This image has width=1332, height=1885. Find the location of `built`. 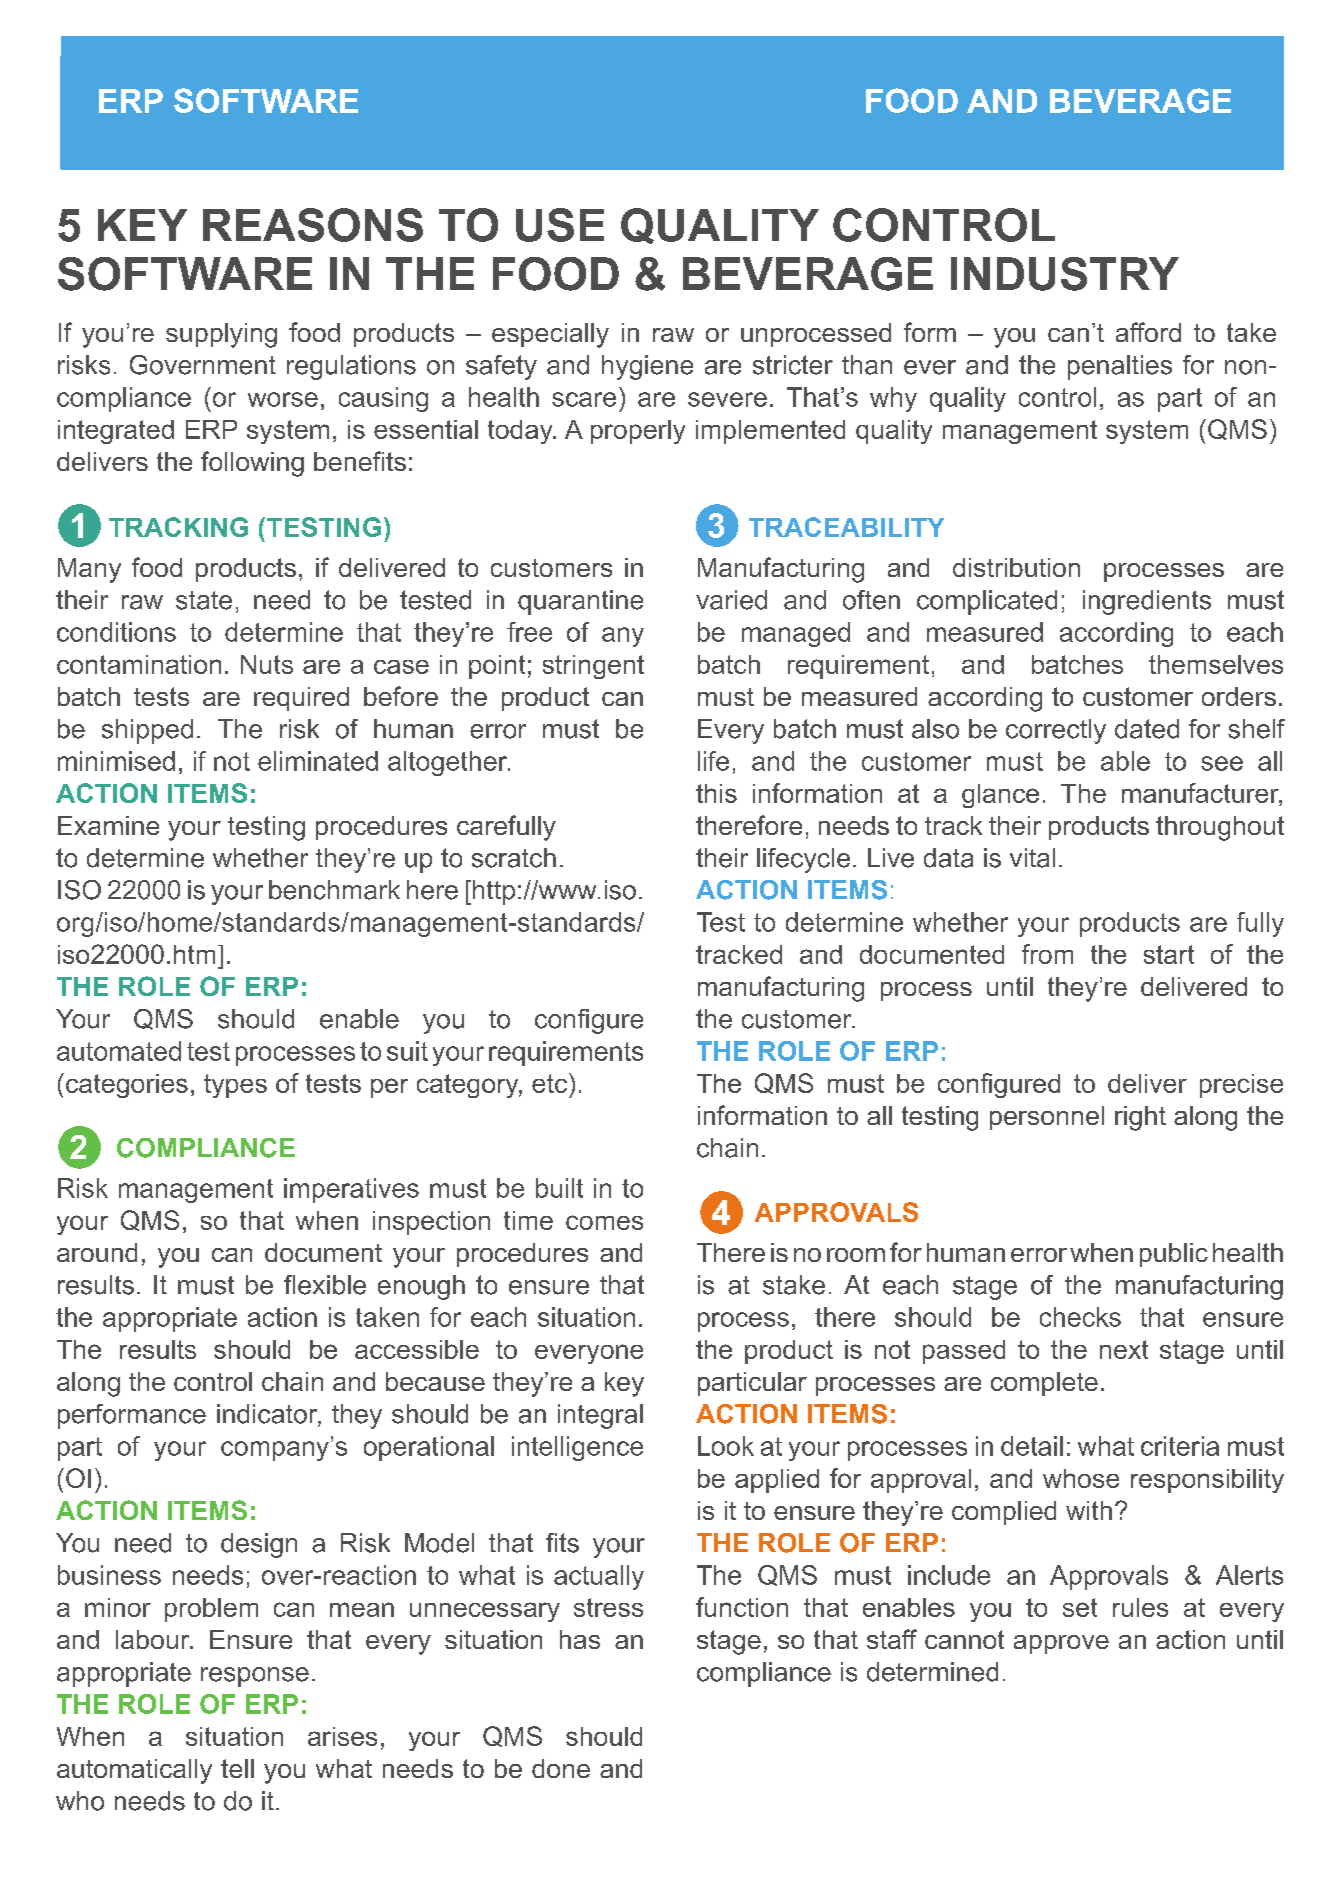

built is located at coordinates (559, 1188).
